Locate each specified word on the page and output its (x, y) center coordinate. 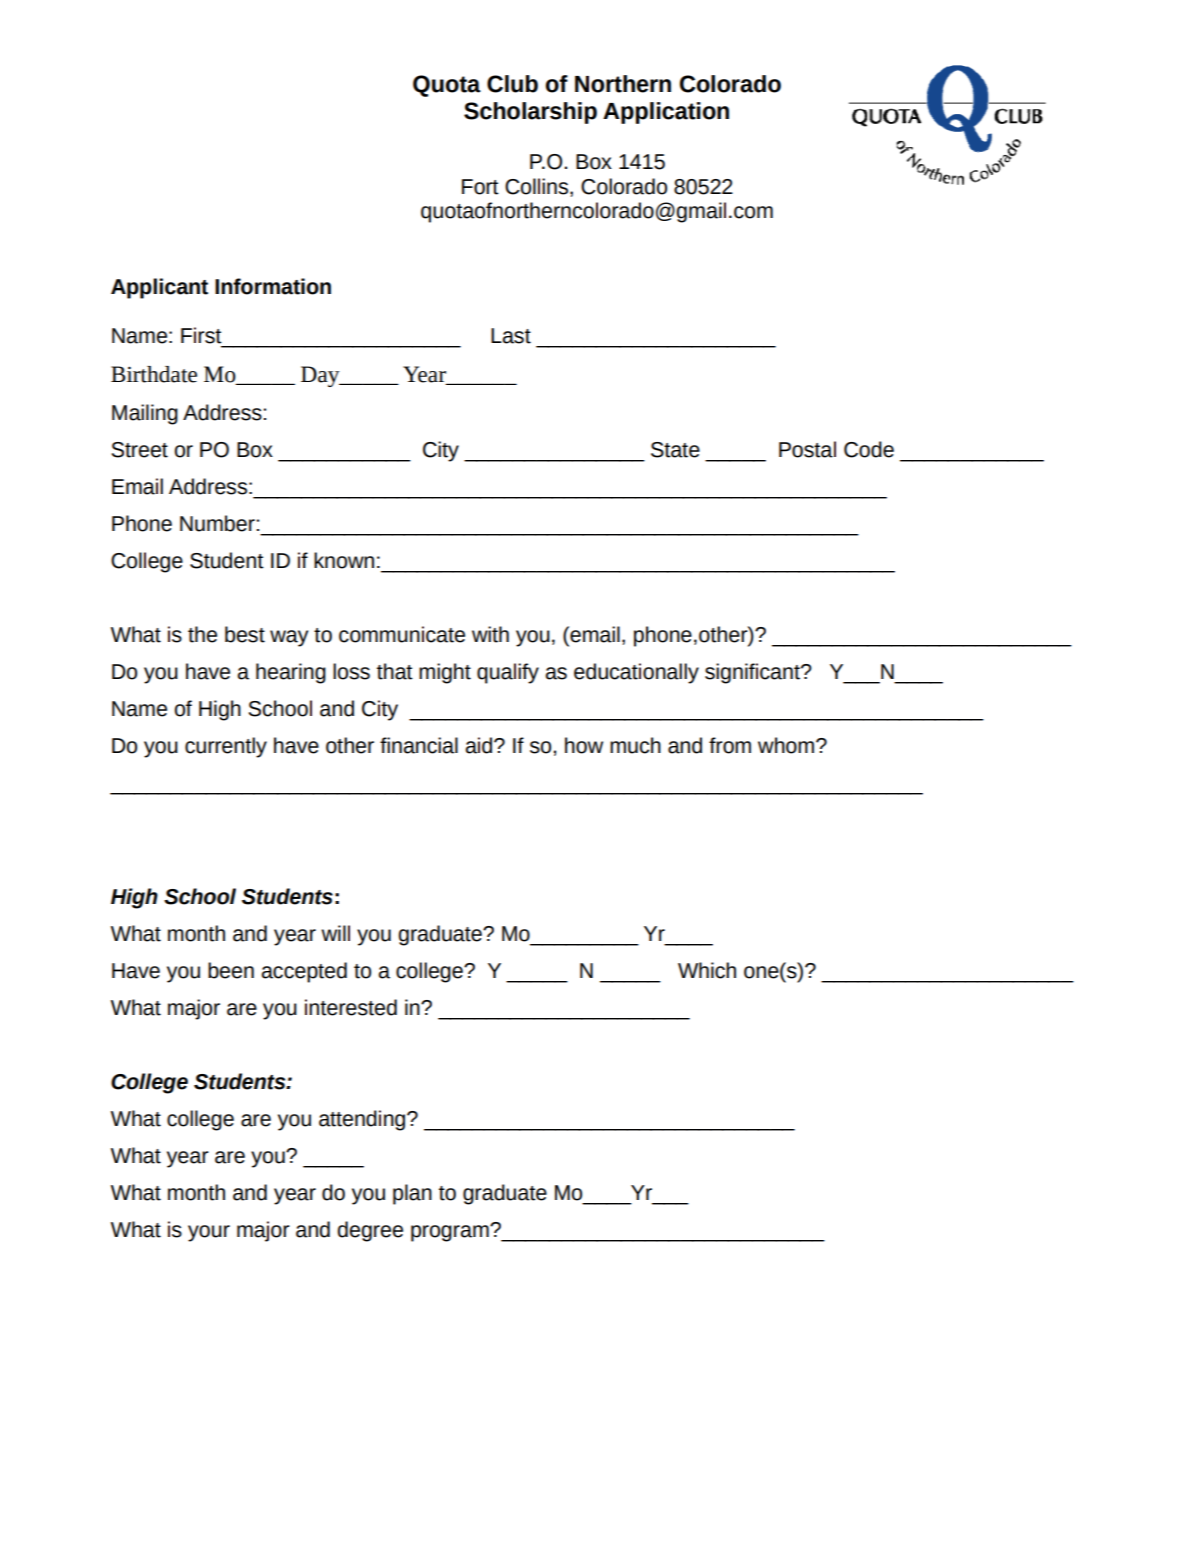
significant (753, 673)
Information (273, 286)
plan (412, 1194)
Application (666, 113)
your (209, 1233)
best (245, 634)
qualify (508, 673)
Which (707, 970)
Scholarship (530, 113)
